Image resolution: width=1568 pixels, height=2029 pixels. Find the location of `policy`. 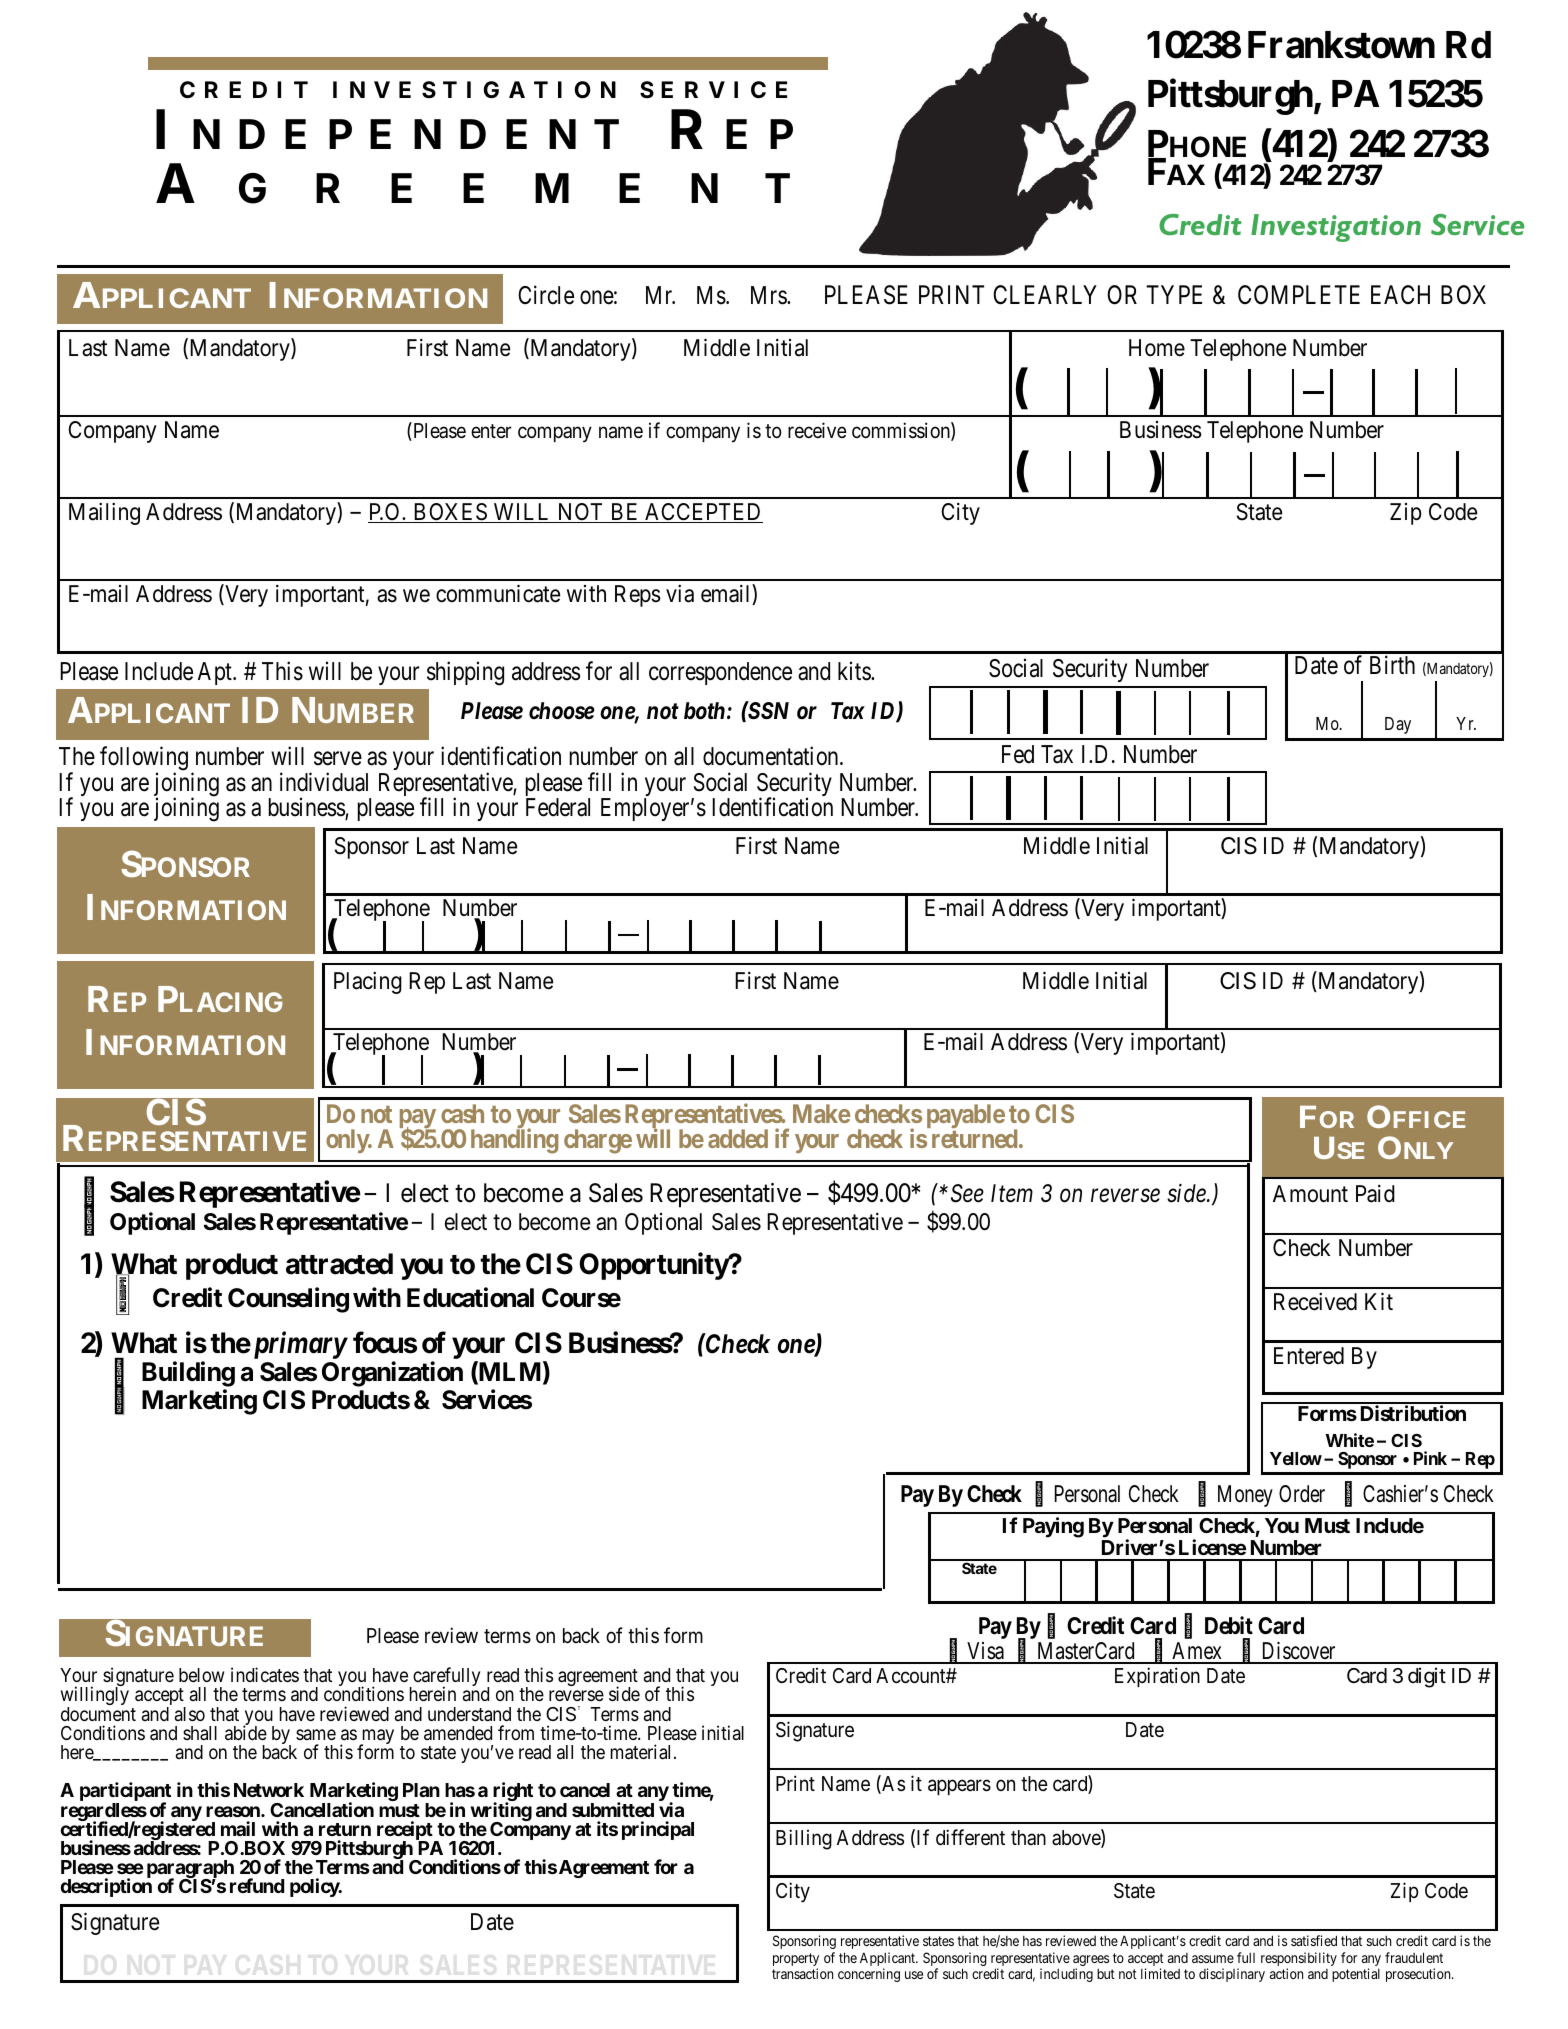

policy is located at coordinates (315, 1887).
